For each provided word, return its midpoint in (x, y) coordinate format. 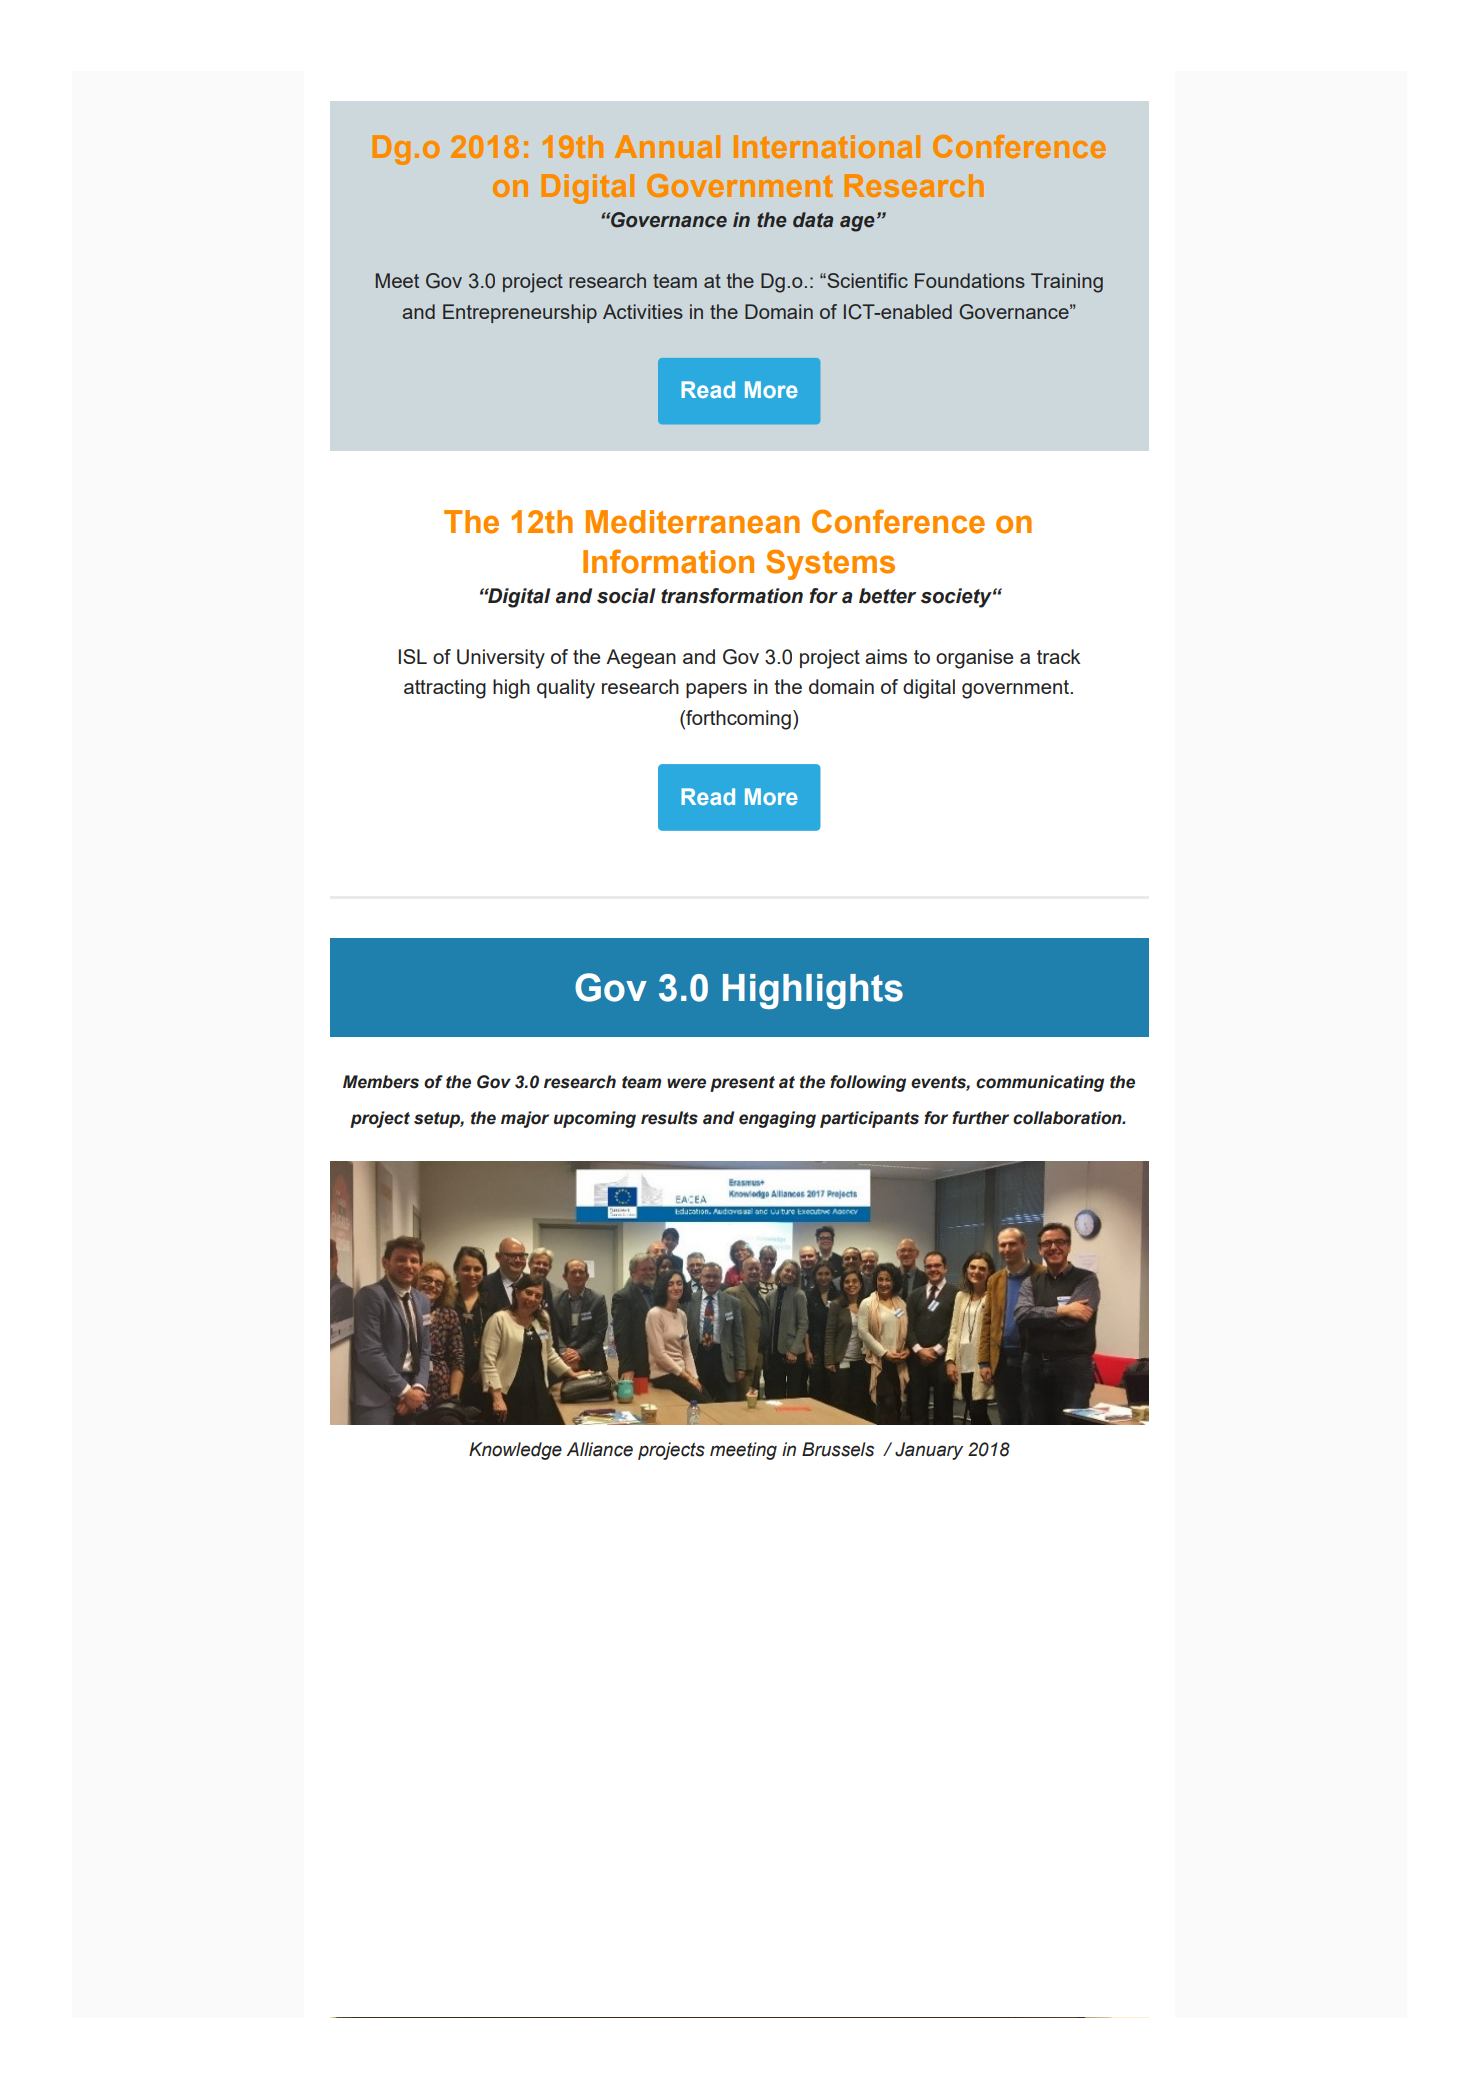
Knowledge (515, 1451)
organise (974, 659)
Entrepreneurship (520, 313)
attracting (445, 689)
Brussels (838, 1449)
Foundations (970, 280)
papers (716, 690)
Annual (667, 146)
